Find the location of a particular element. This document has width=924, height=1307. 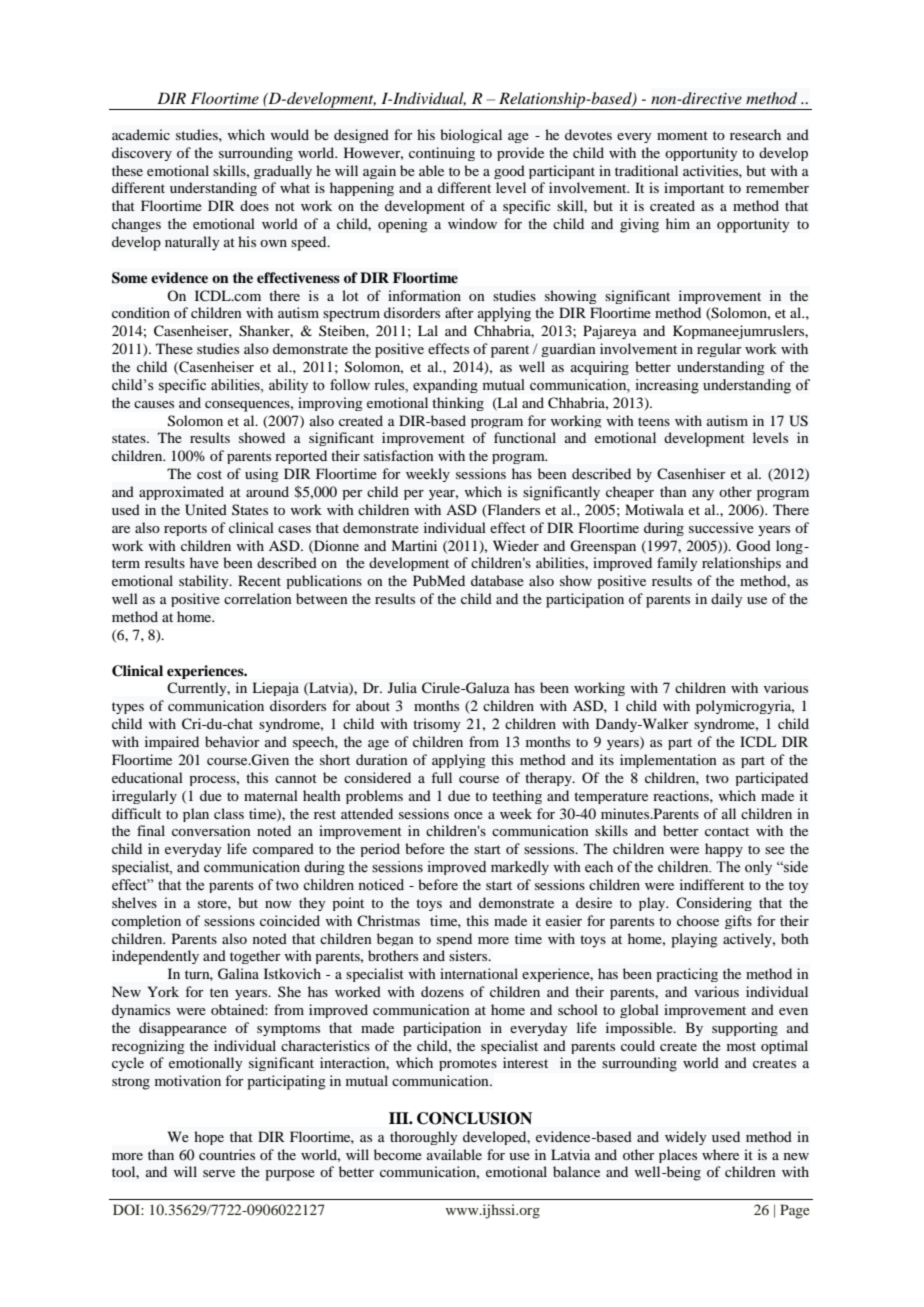

important is located at coordinates (694, 189).
